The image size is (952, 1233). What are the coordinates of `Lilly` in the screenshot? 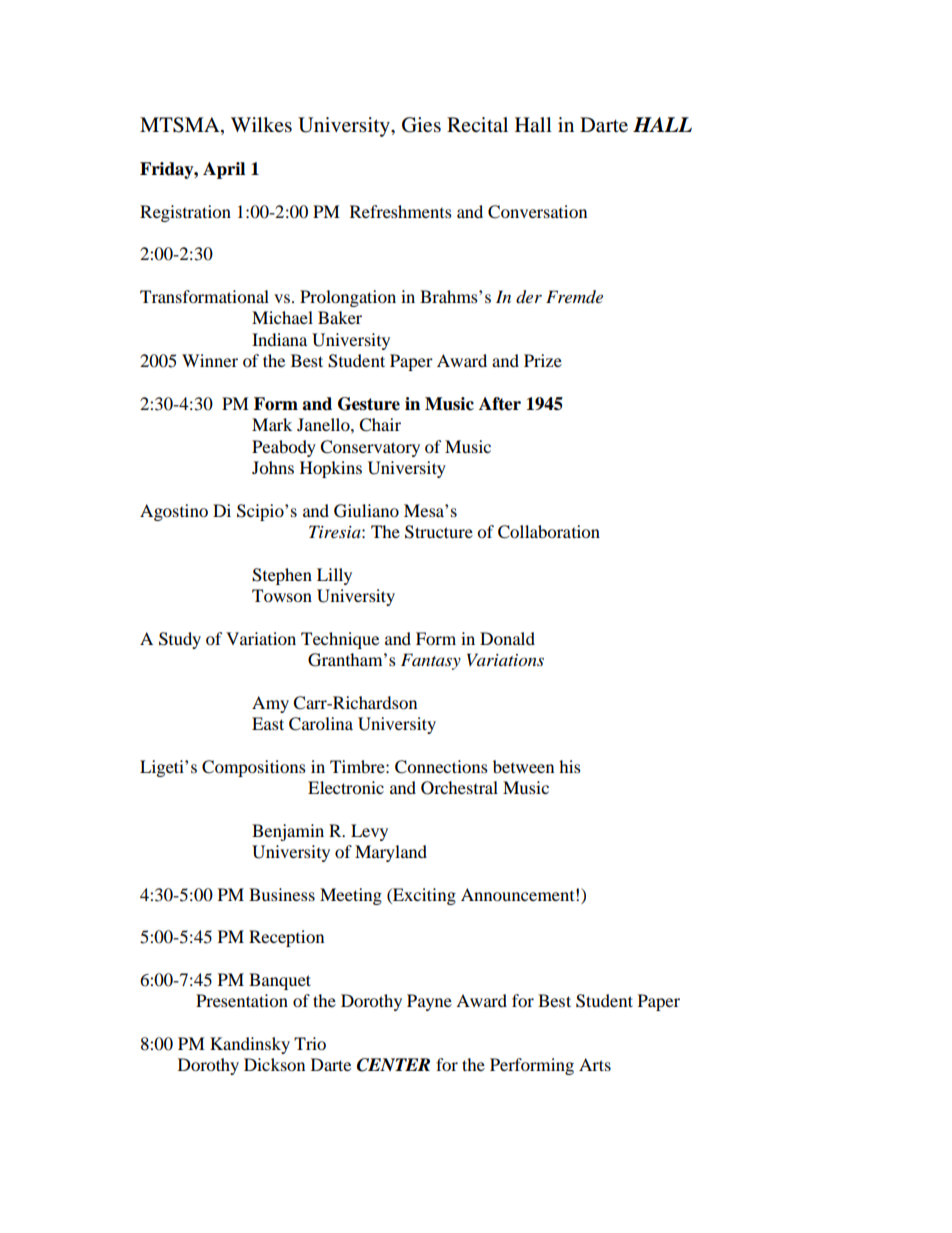 It's located at (334, 576).
